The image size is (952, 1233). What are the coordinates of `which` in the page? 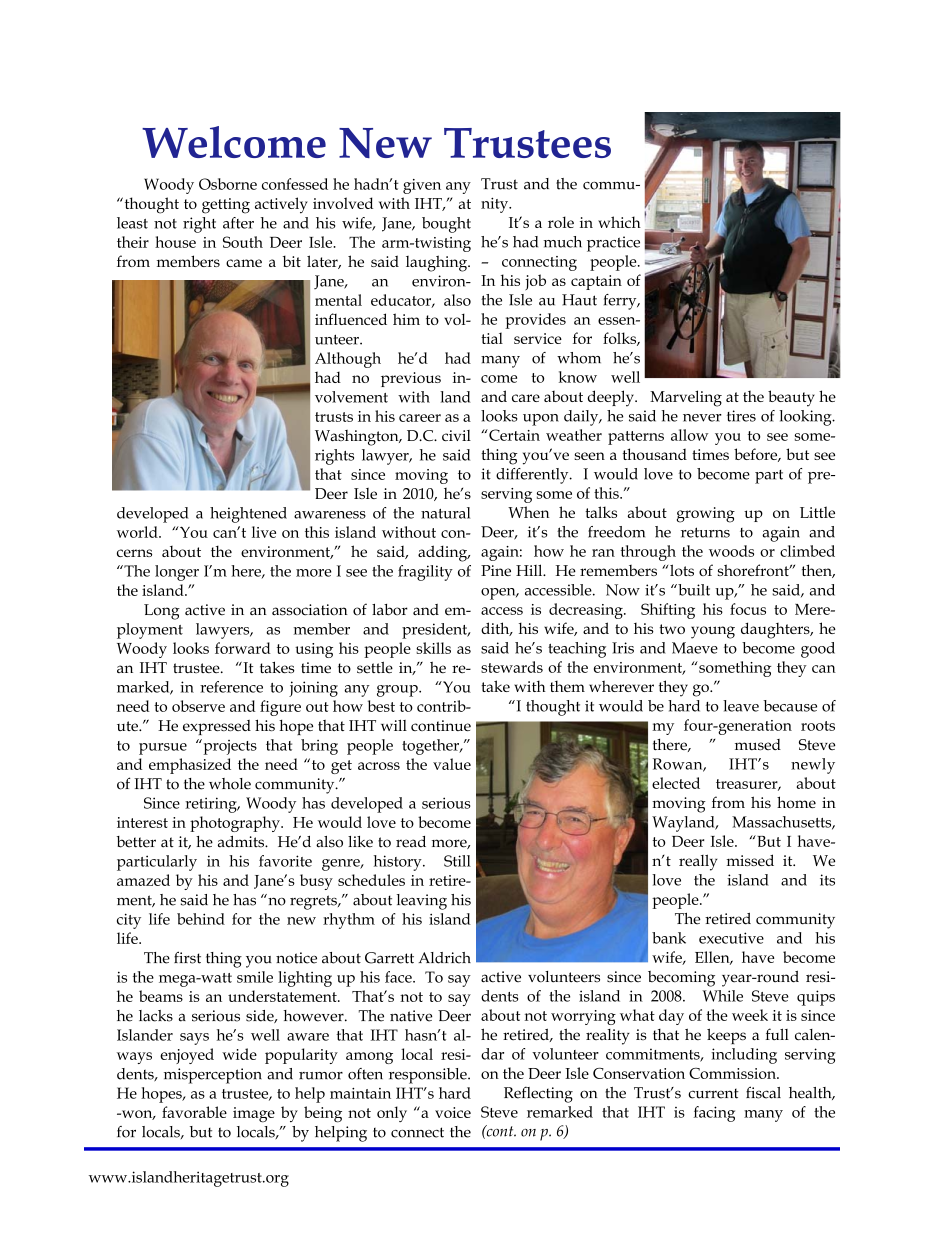 It's located at (619, 222).
